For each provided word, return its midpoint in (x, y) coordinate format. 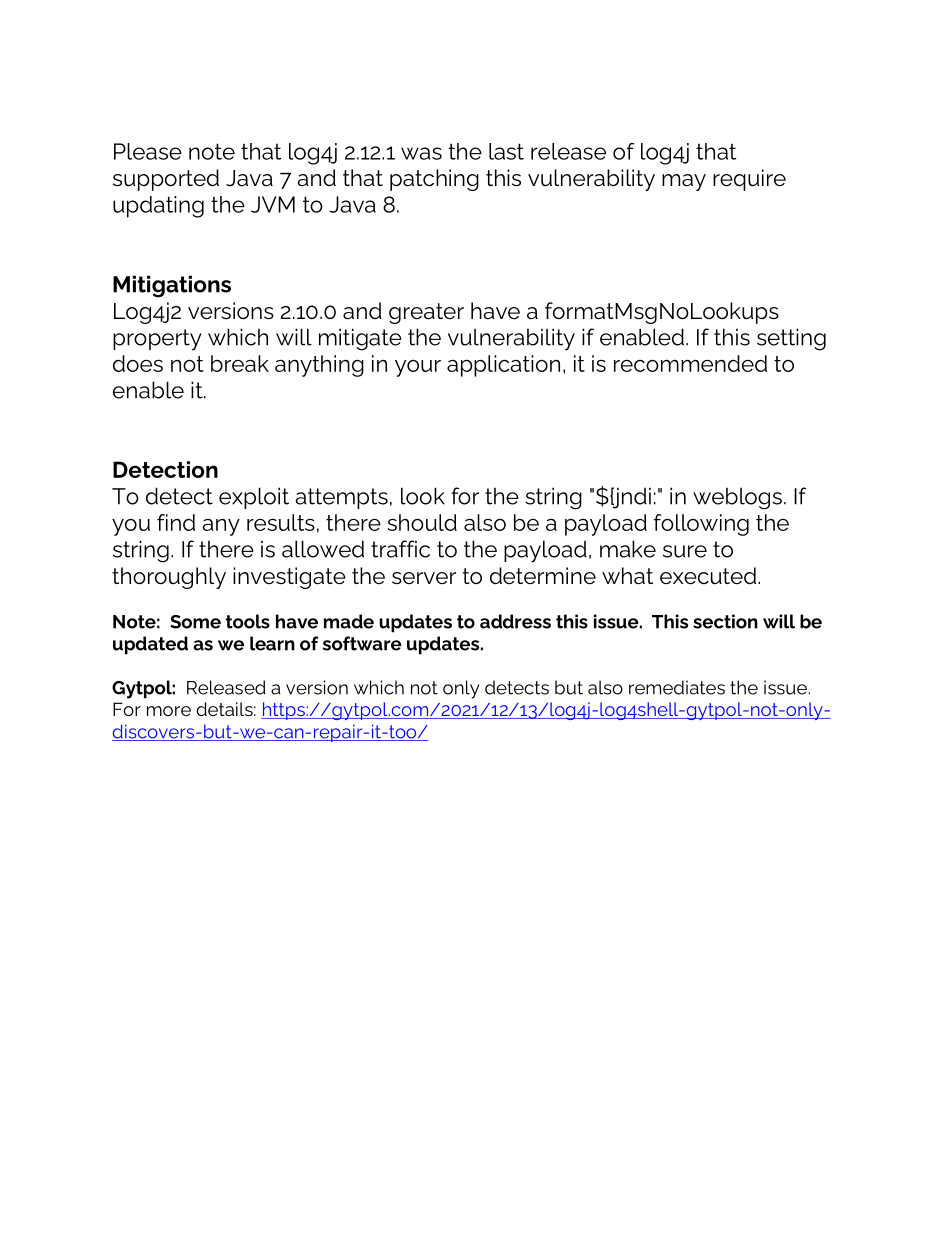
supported (166, 180)
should (422, 522)
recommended (690, 363)
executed (708, 576)
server (424, 578)
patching (434, 180)
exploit (254, 498)
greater (426, 313)
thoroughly (169, 578)
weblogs (737, 499)
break (240, 363)
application (503, 366)
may (684, 182)
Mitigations (172, 286)
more (169, 711)
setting (791, 339)
